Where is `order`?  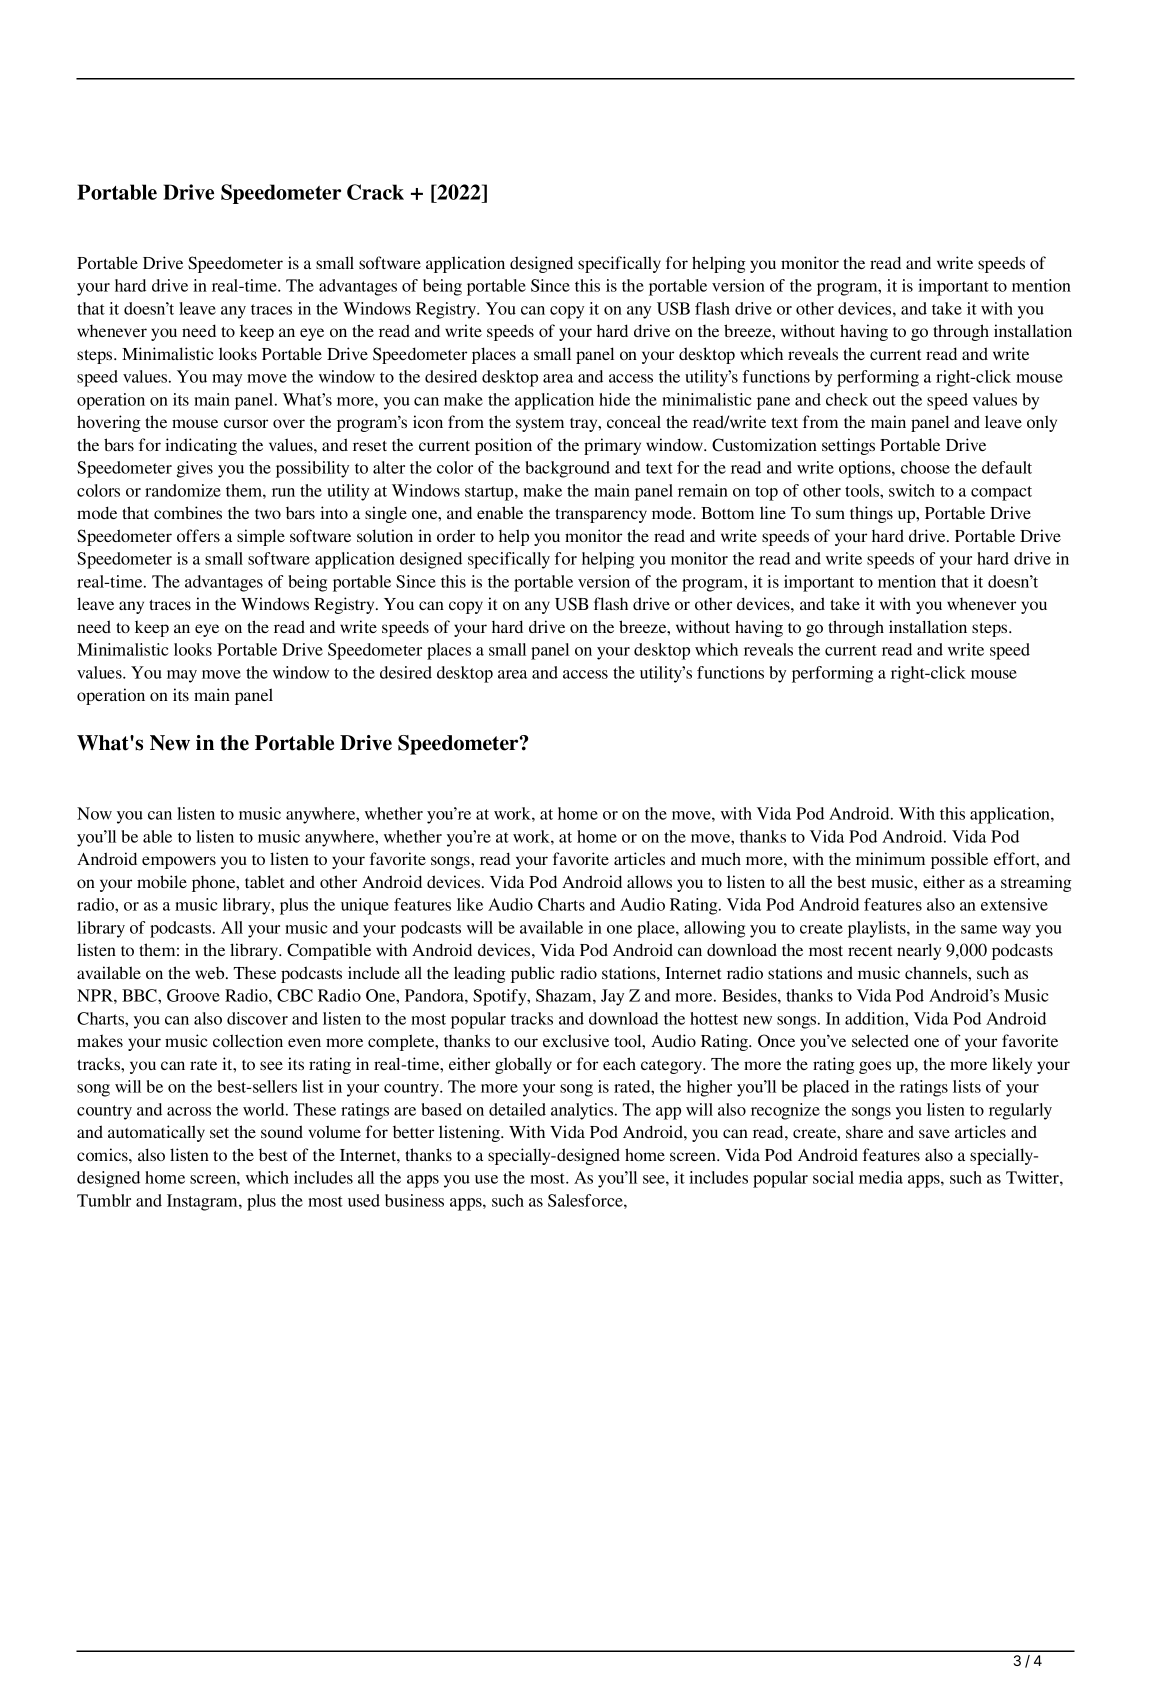 order is located at coordinates (456, 535).
